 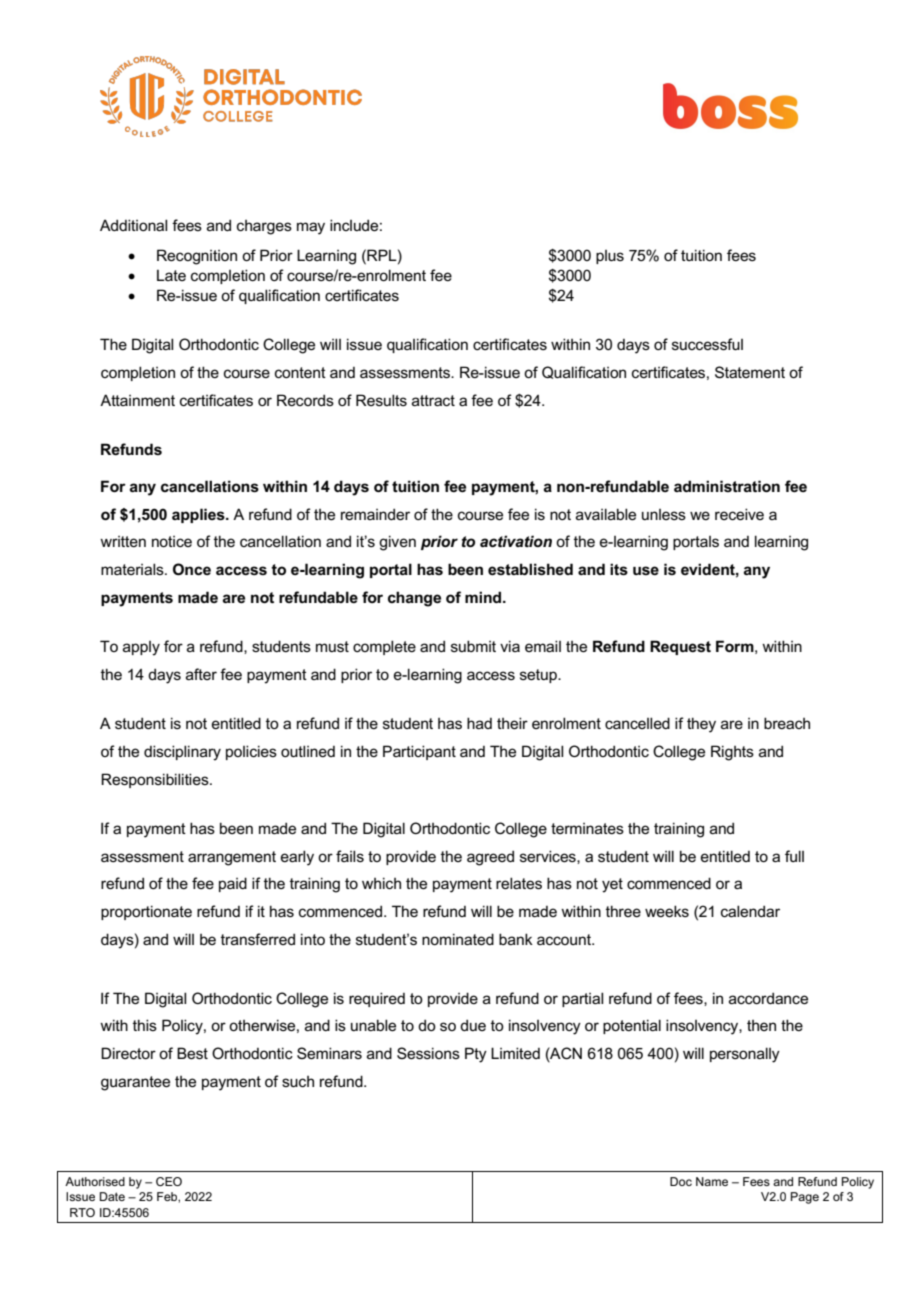 What do you see at coordinates (169, 1181) in the screenshot?
I see `CEO` at bounding box center [169, 1181].
